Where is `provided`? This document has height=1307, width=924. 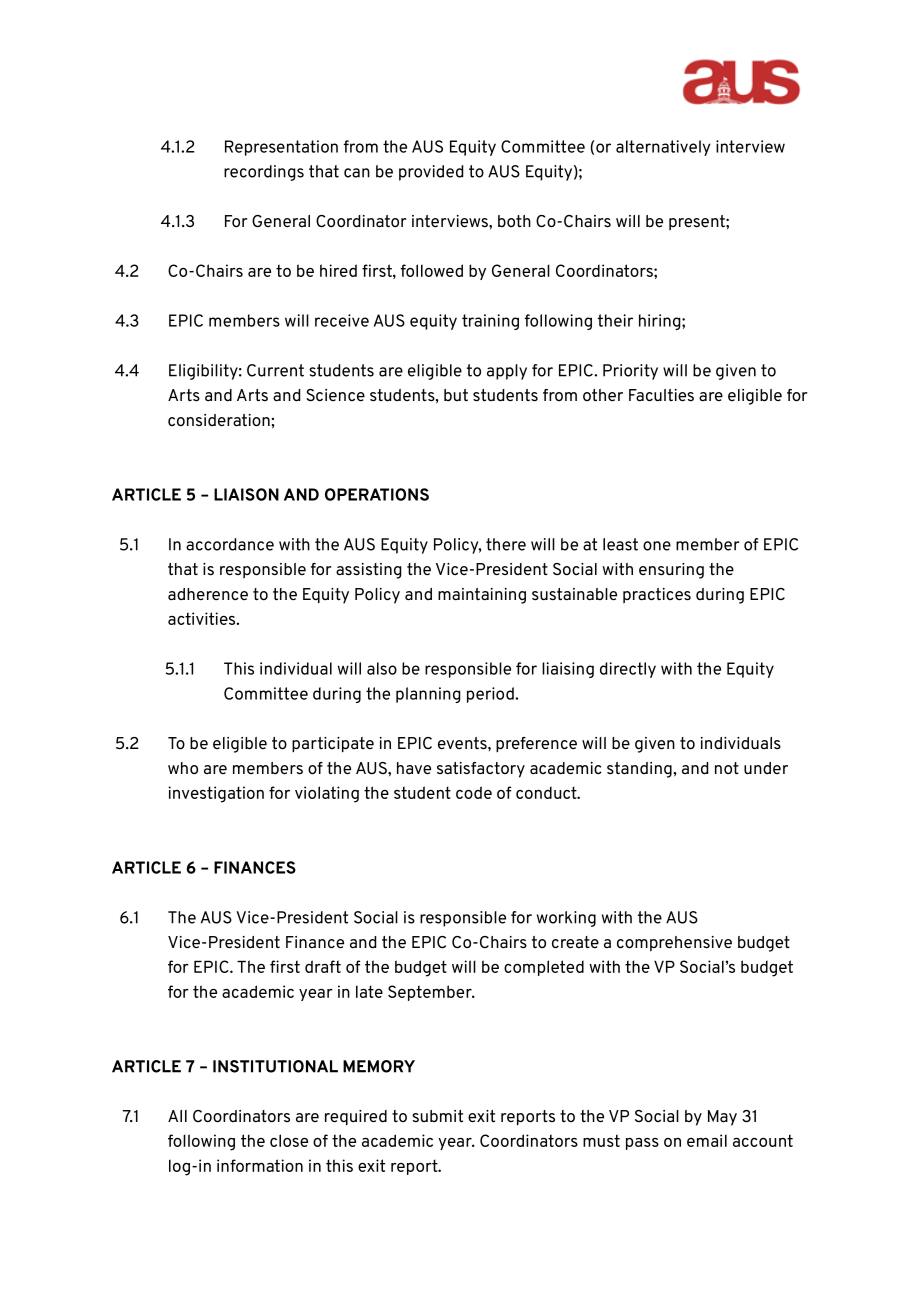
provided is located at coordinates (431, 173).
